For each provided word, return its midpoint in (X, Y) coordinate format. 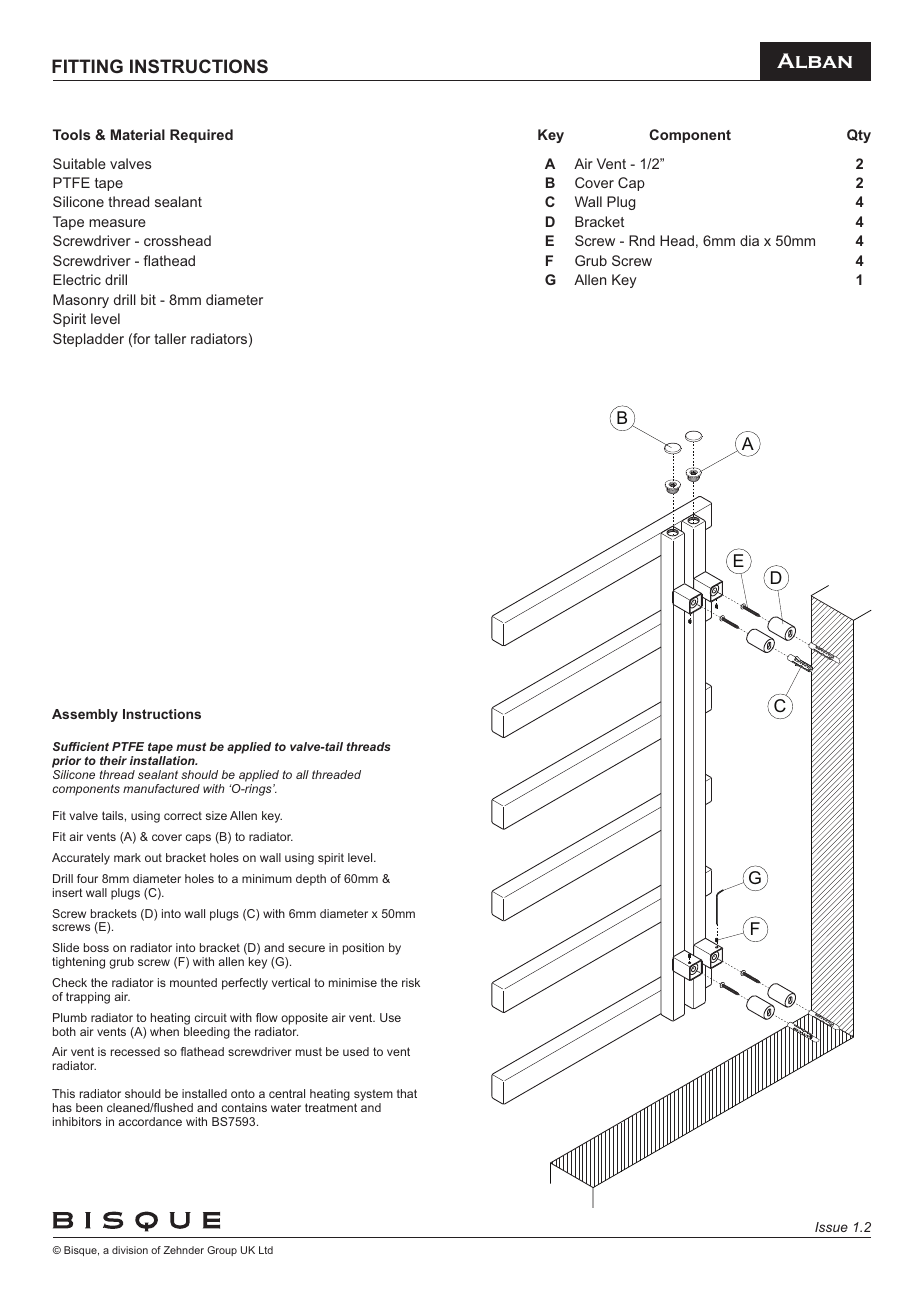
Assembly (85, 715)
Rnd (642, 240)
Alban (814, 61)
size (216, 815)
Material (138, 134)
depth (311, 880)
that (407, 1093)
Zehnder (183, 1250)
